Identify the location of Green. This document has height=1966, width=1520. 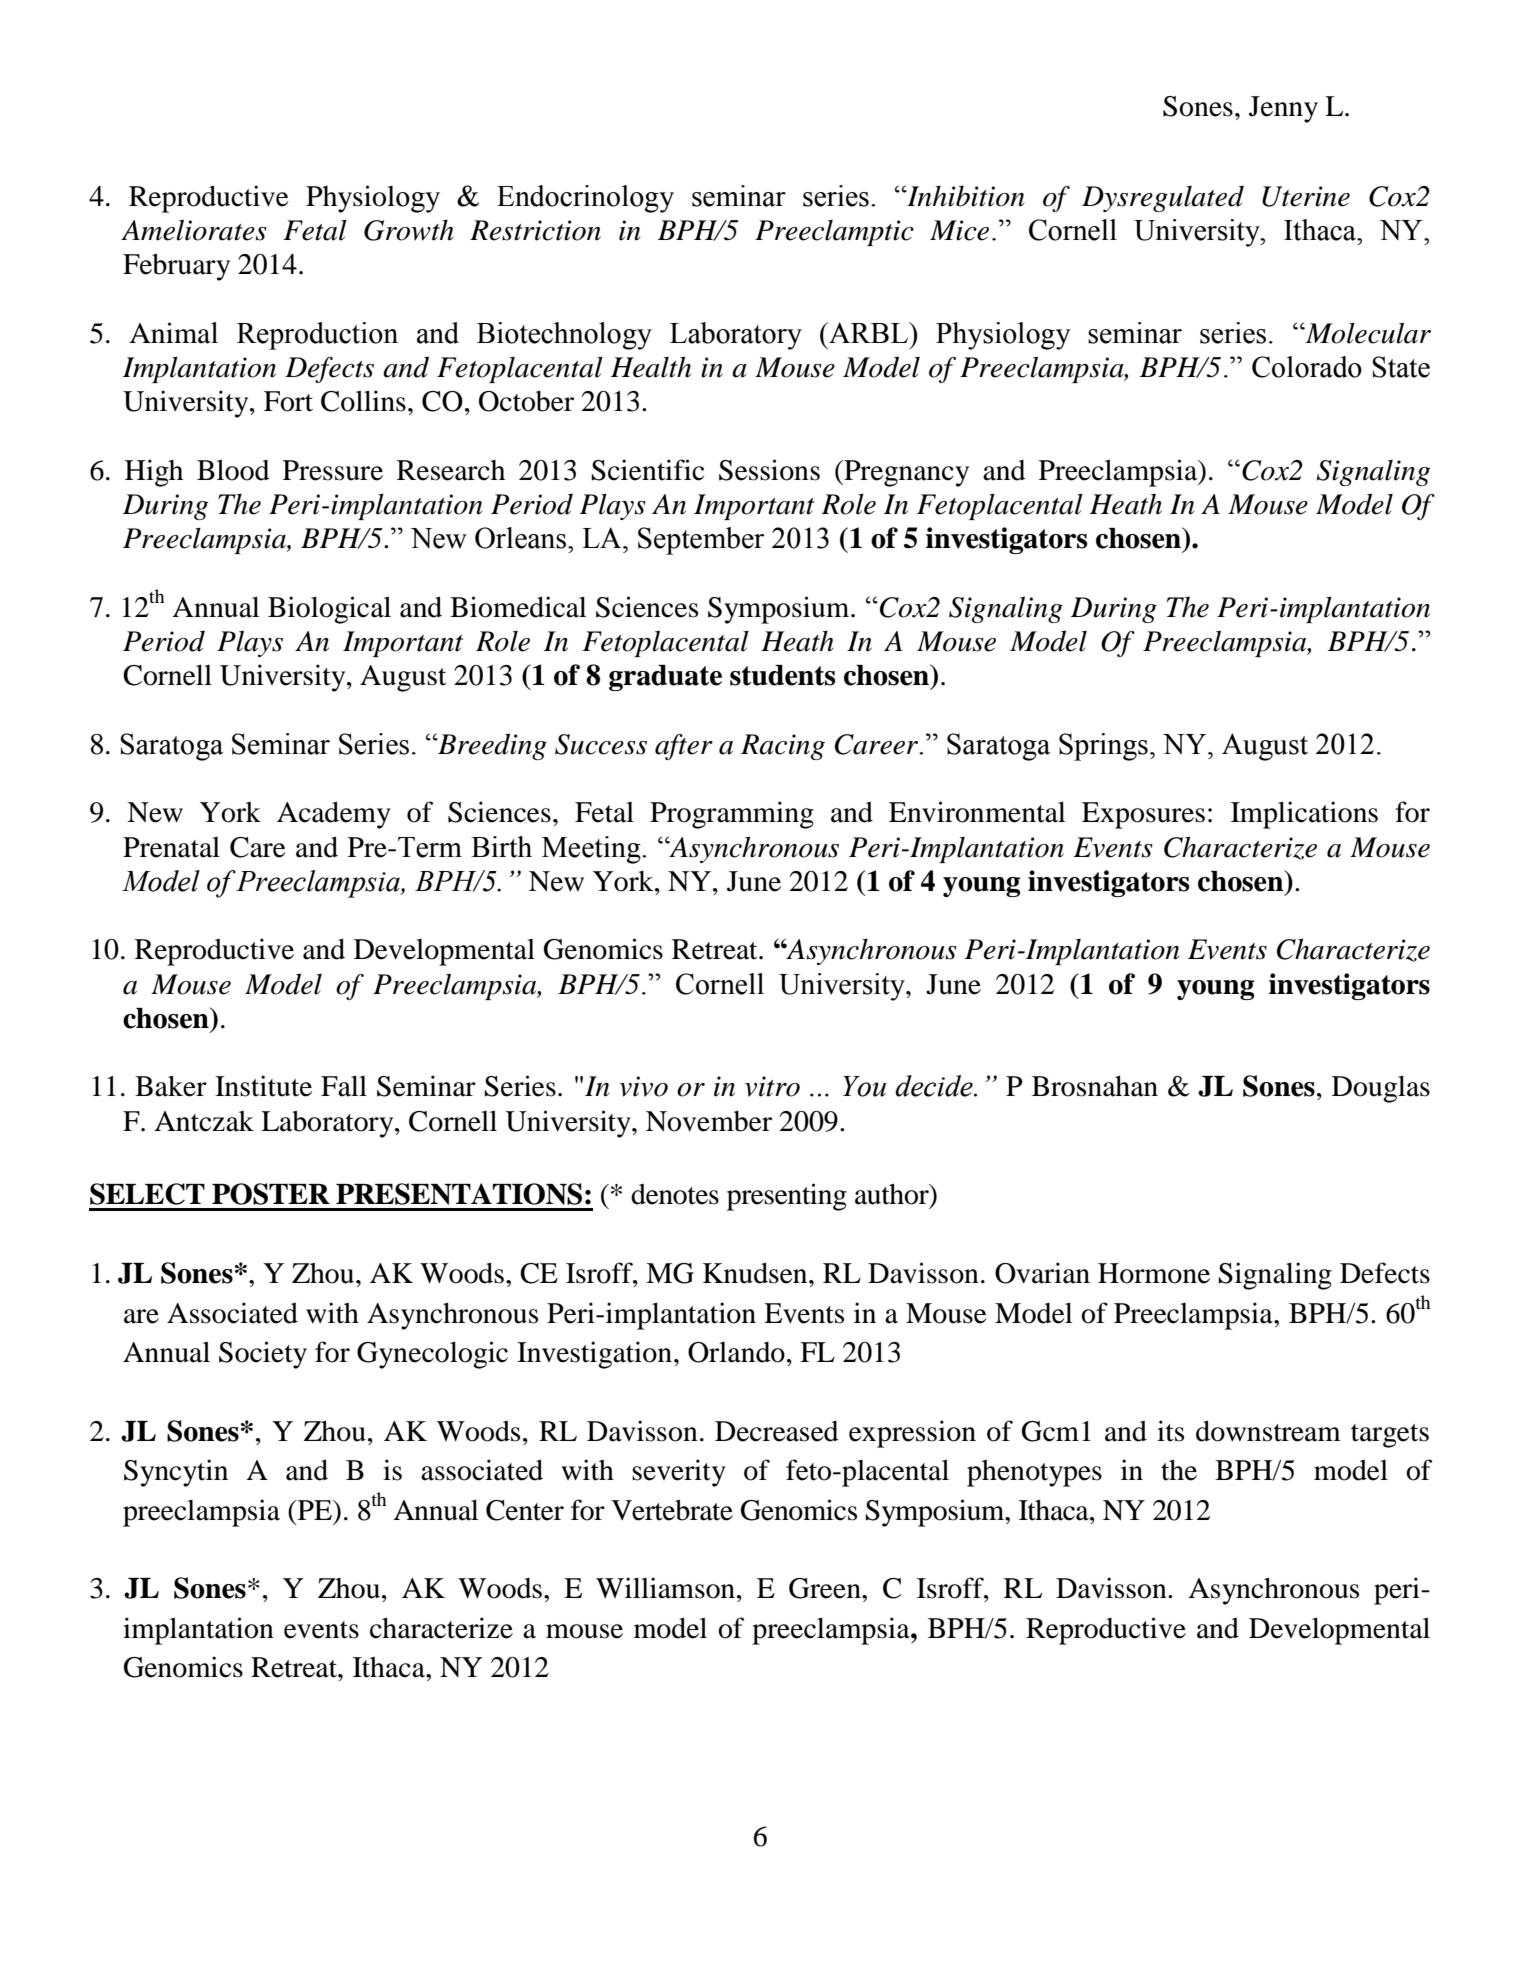
(826, 1588).
